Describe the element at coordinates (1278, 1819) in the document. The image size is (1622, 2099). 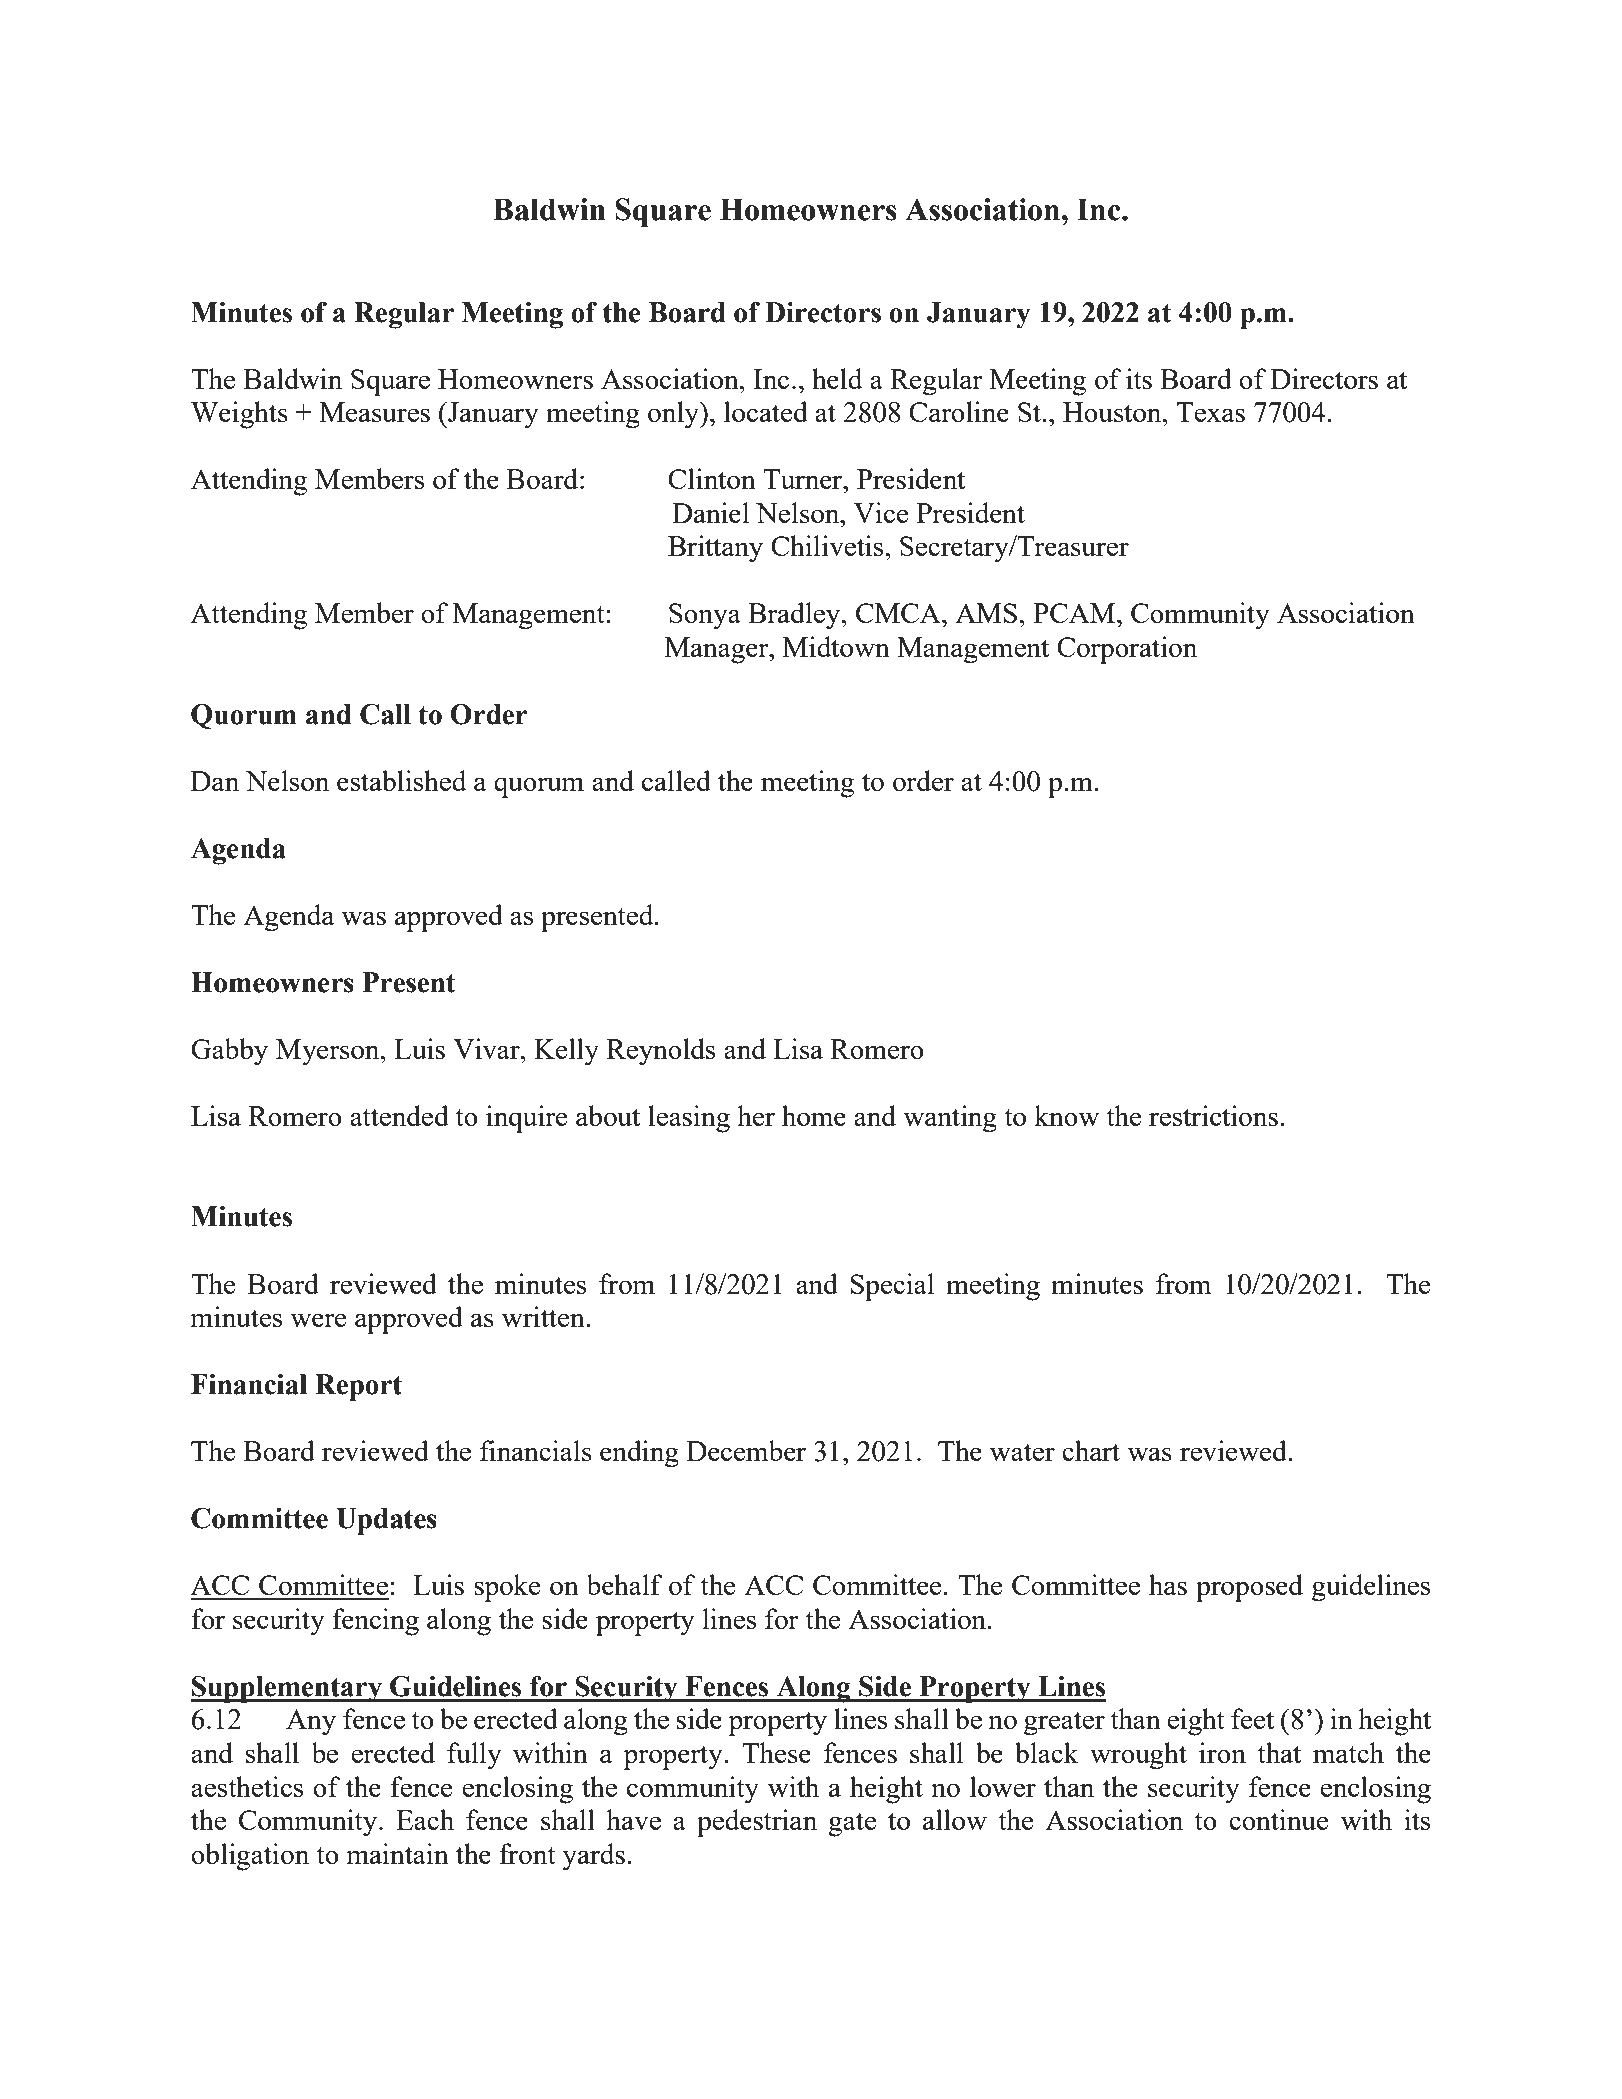
I see `continue` at that location.
